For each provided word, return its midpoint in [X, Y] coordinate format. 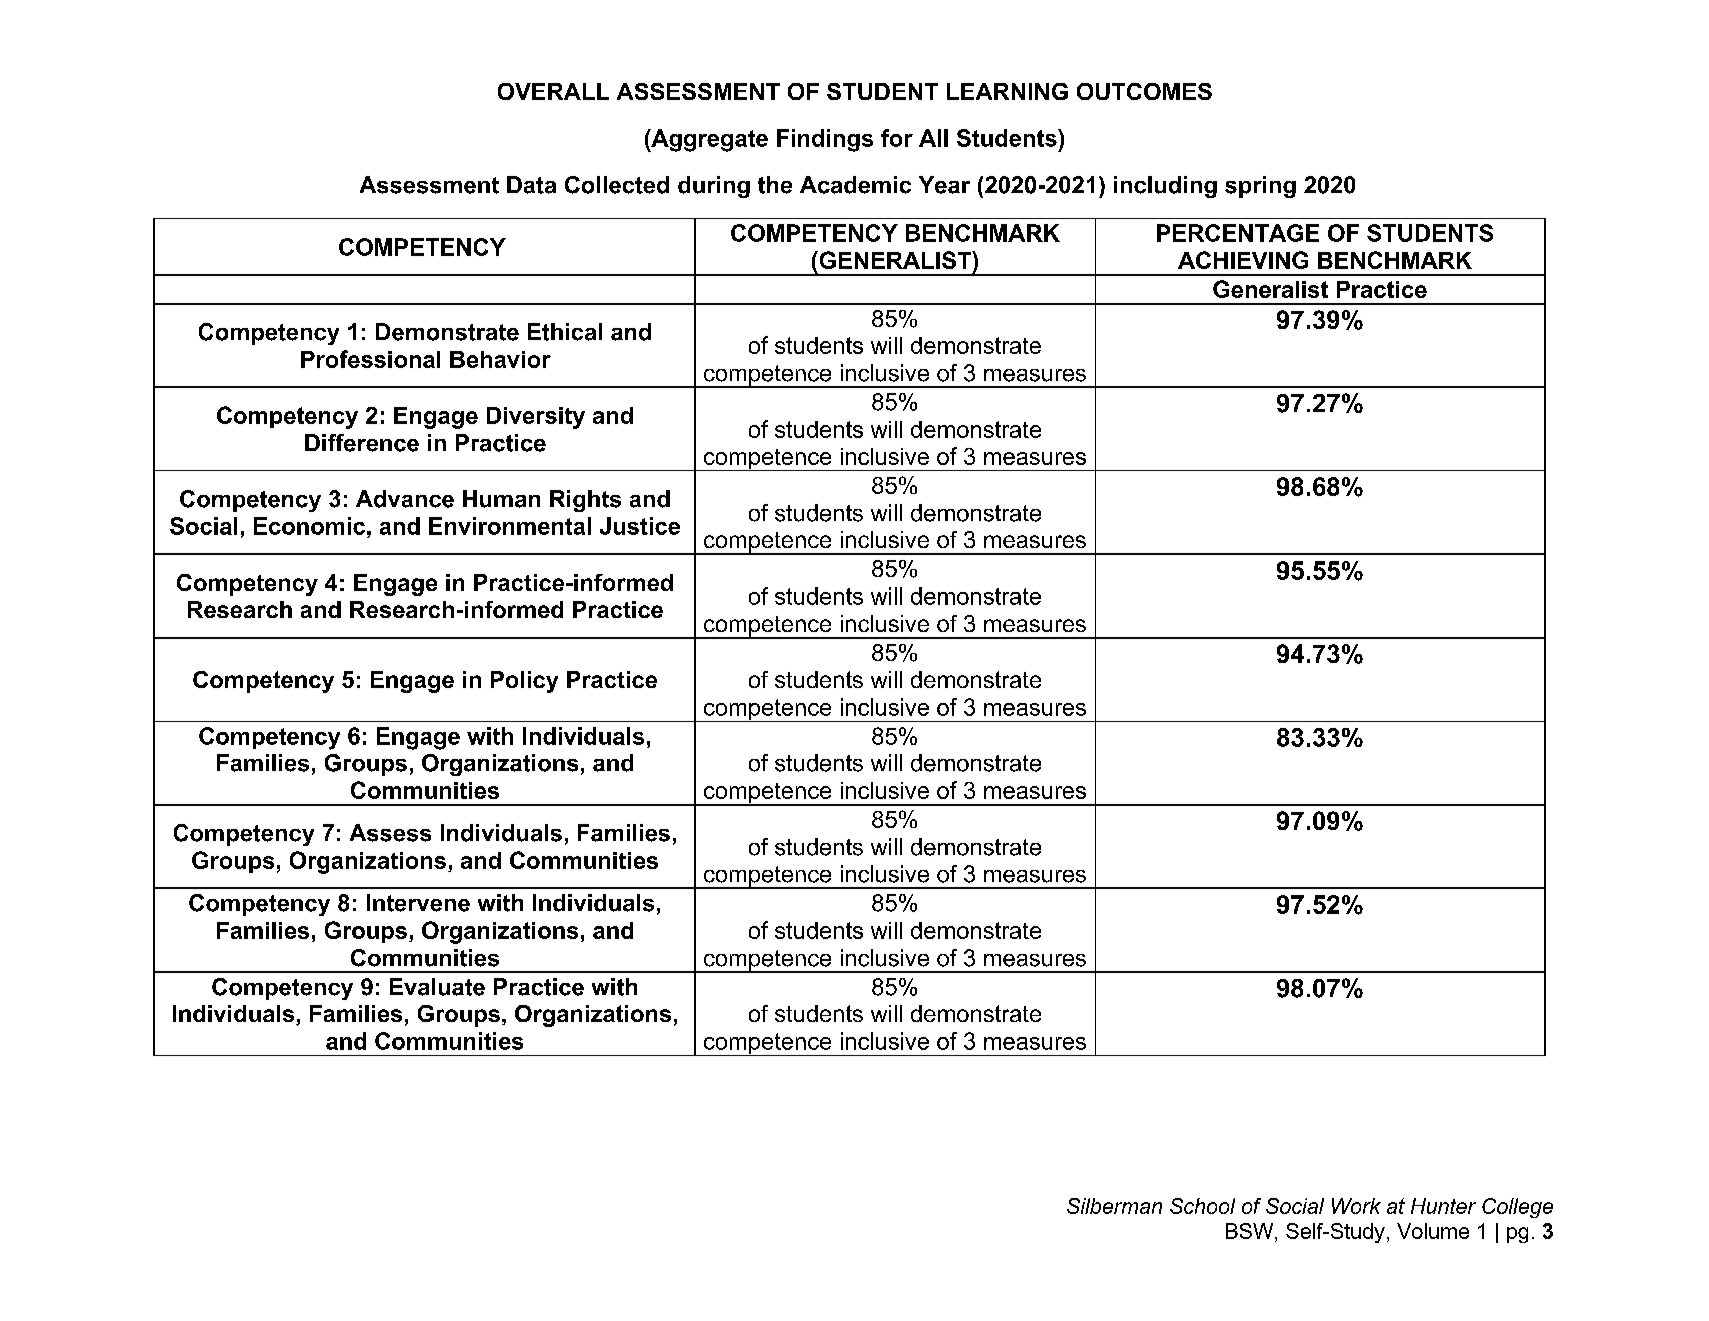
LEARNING [1007, 91]
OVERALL [553, 91]
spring [1260, 187]
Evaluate [437, 987]
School [1202, 1206]
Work [1356, 1206]
